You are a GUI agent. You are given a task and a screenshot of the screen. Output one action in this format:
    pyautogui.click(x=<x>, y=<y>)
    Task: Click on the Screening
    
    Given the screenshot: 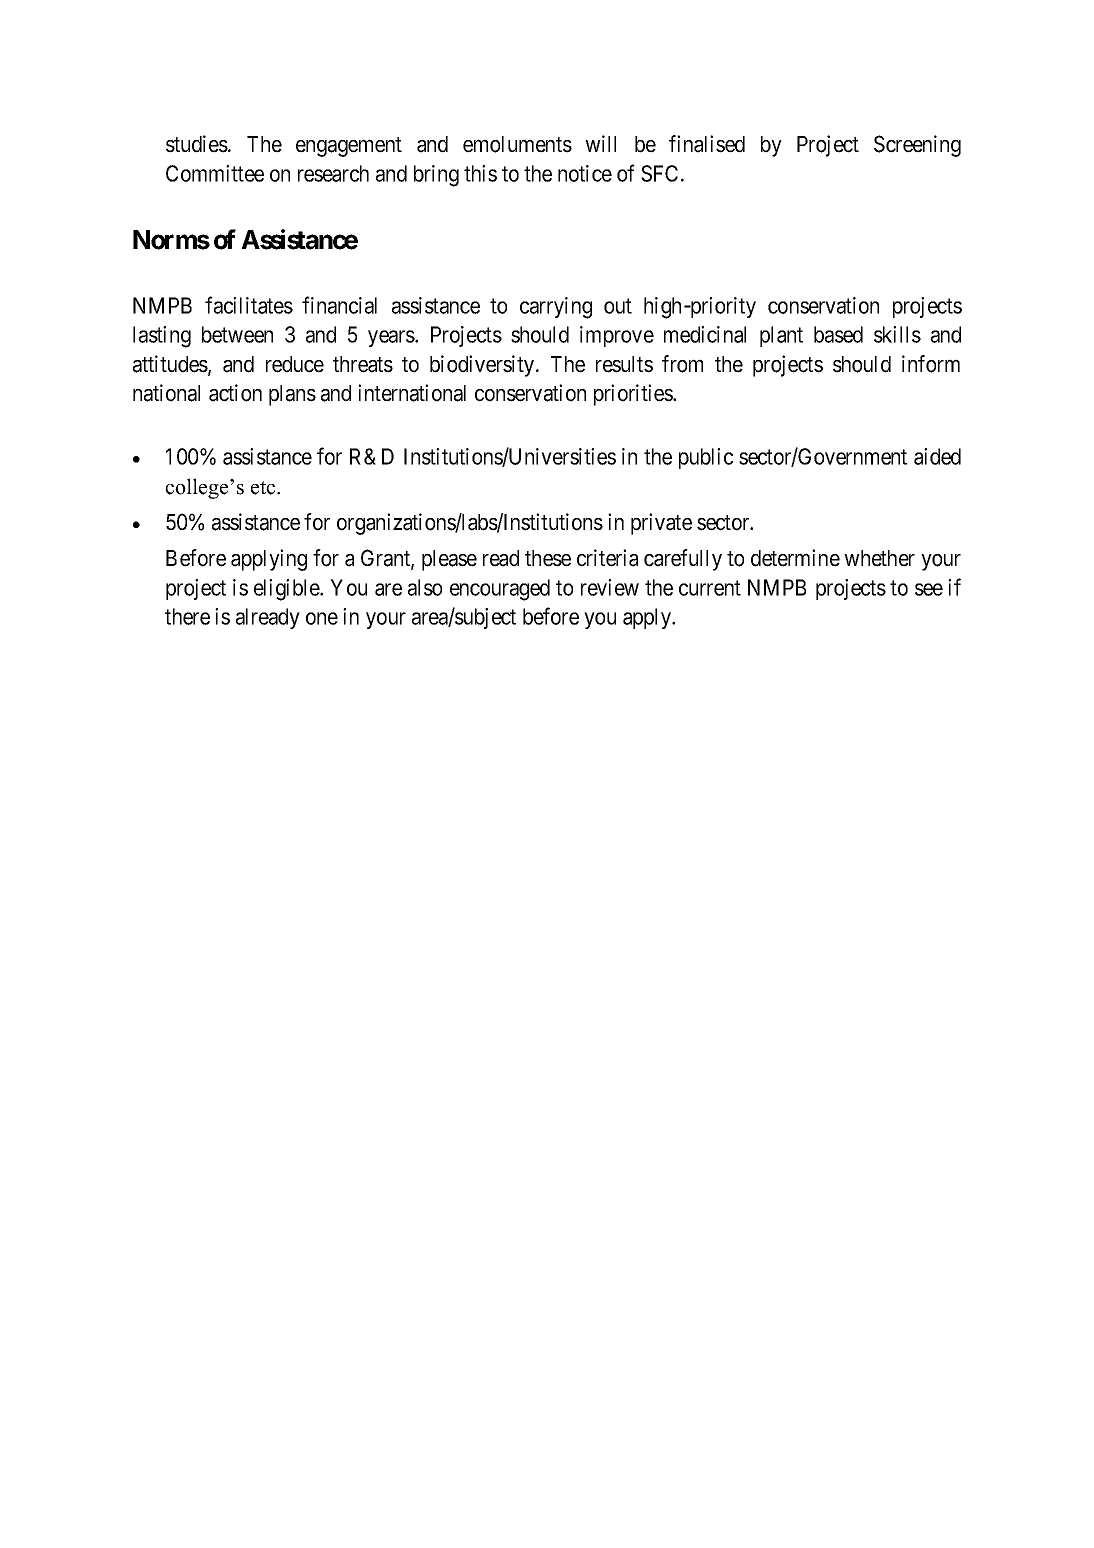 What is the action you would take?
    pyautogui.click(x=917, y=146)
